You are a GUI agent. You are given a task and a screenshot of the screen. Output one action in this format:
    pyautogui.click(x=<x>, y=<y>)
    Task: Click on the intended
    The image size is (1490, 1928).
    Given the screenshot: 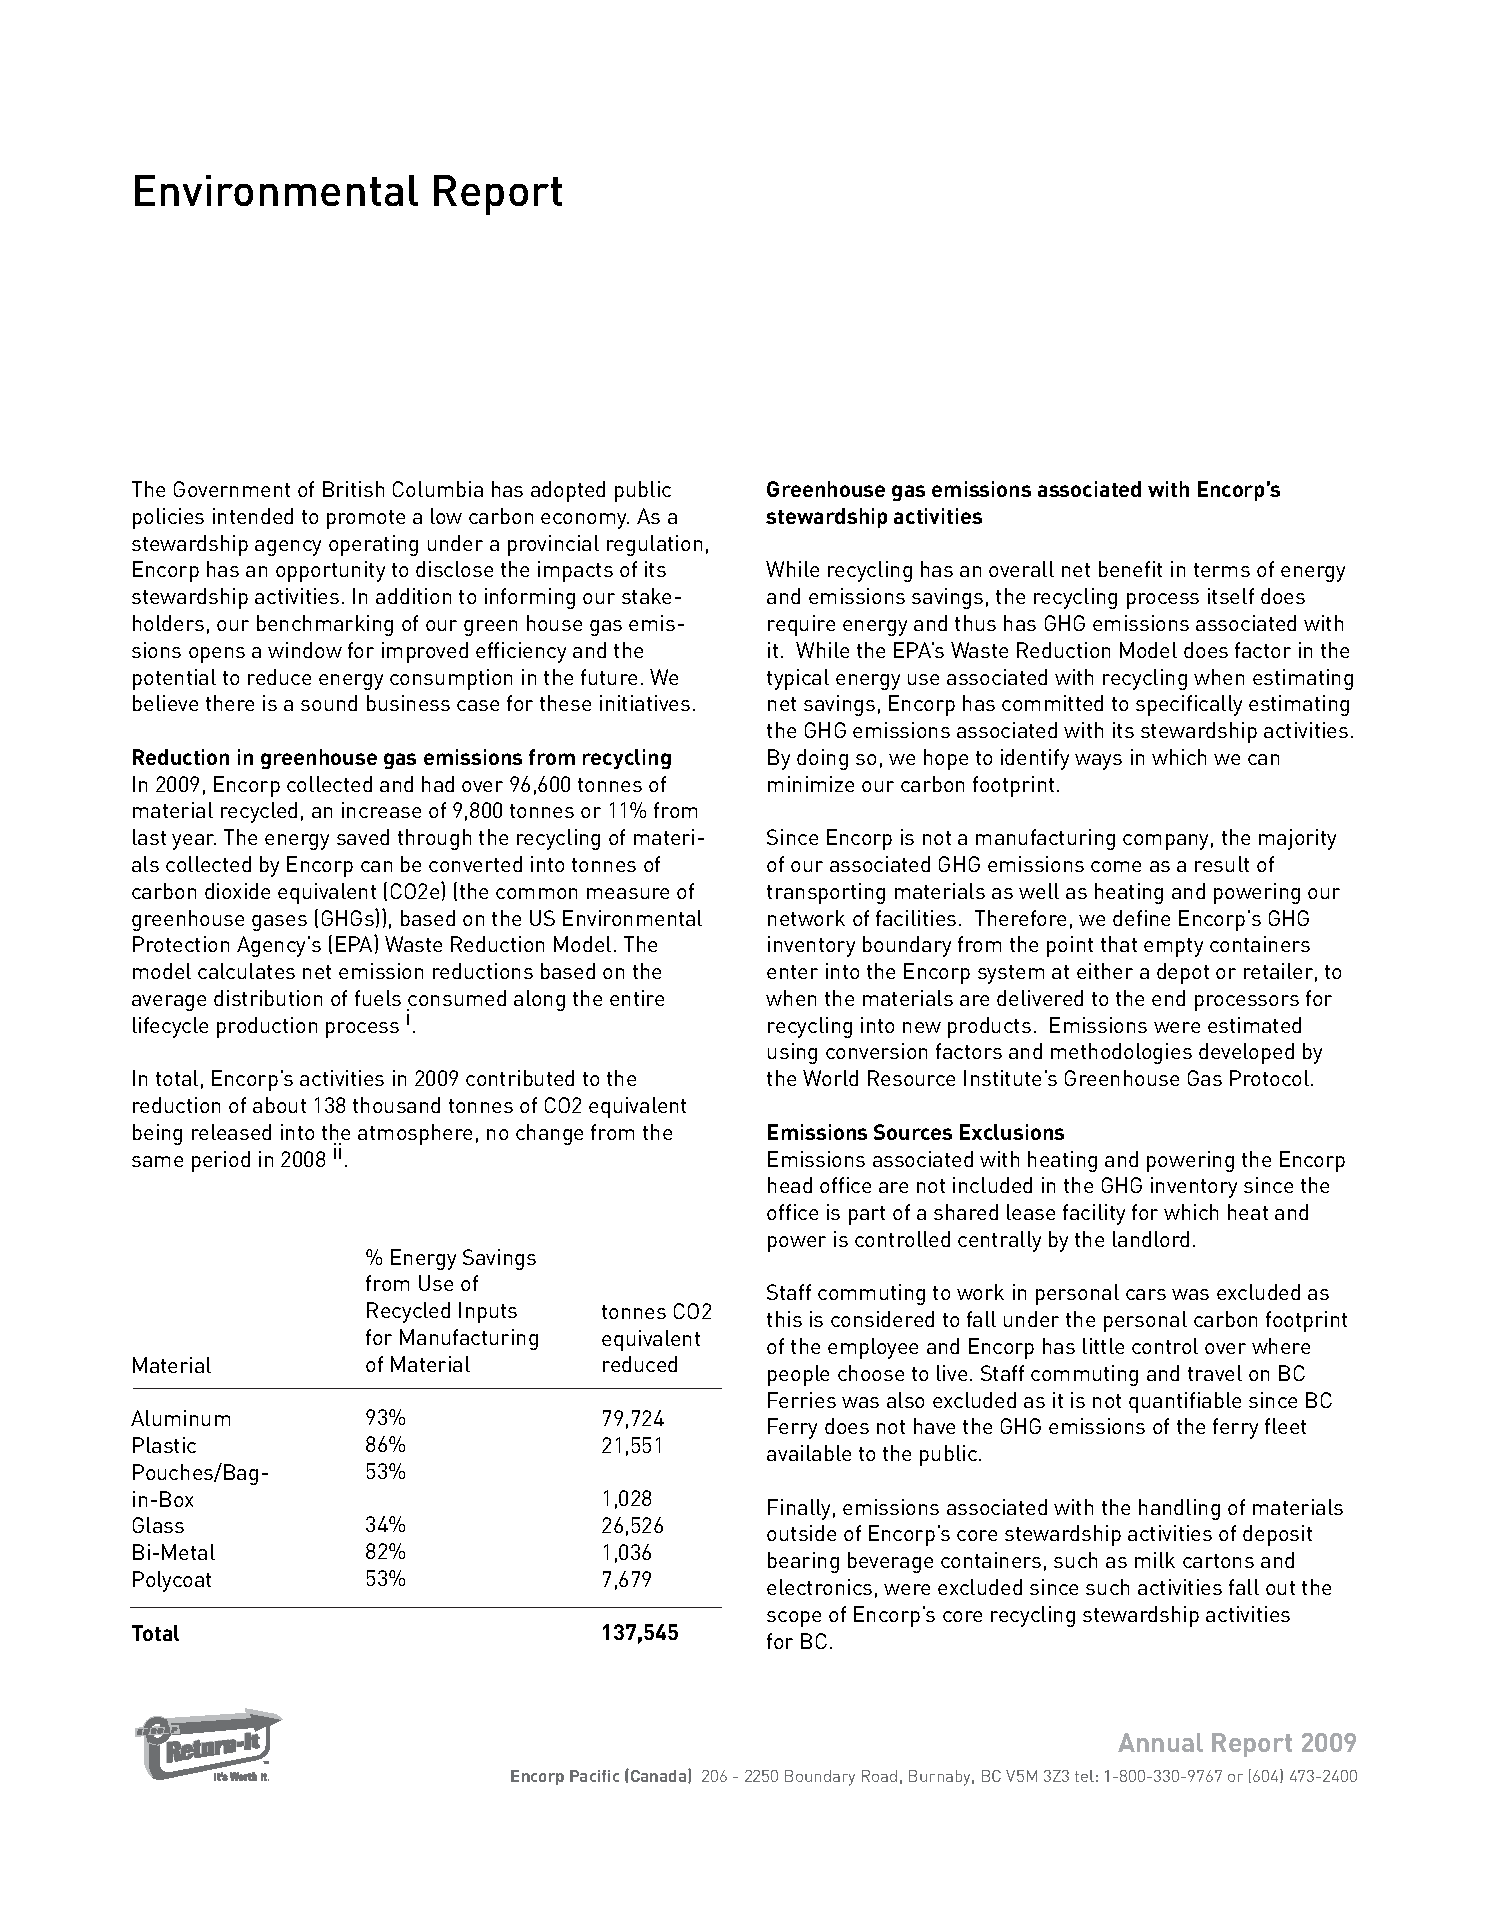 What is the action you would take?
    pyautogui.click(x=253, y=516)
